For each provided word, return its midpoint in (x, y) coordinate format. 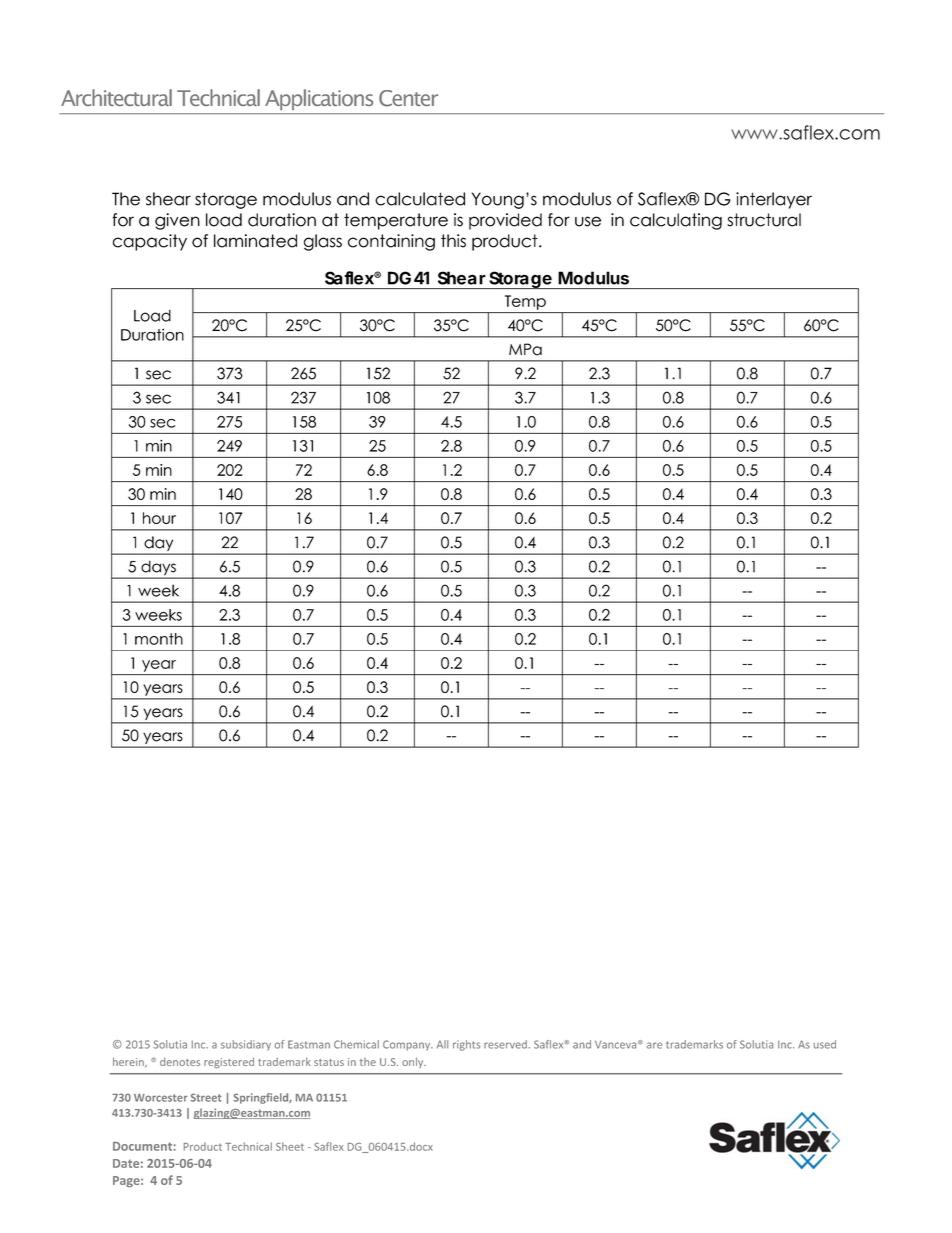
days (158, 569)
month (159, 639)
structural (764, 220)
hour (159, 518)
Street (206, 1097)
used (825, 1044)
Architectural (116, 97)
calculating (676, 221)
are (654, 1045)
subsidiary (246, 1045)
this (453, 241)
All (442, 1044)
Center (408, 98)
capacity (150, 242)
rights (466, 1045)
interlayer (774, 200)
